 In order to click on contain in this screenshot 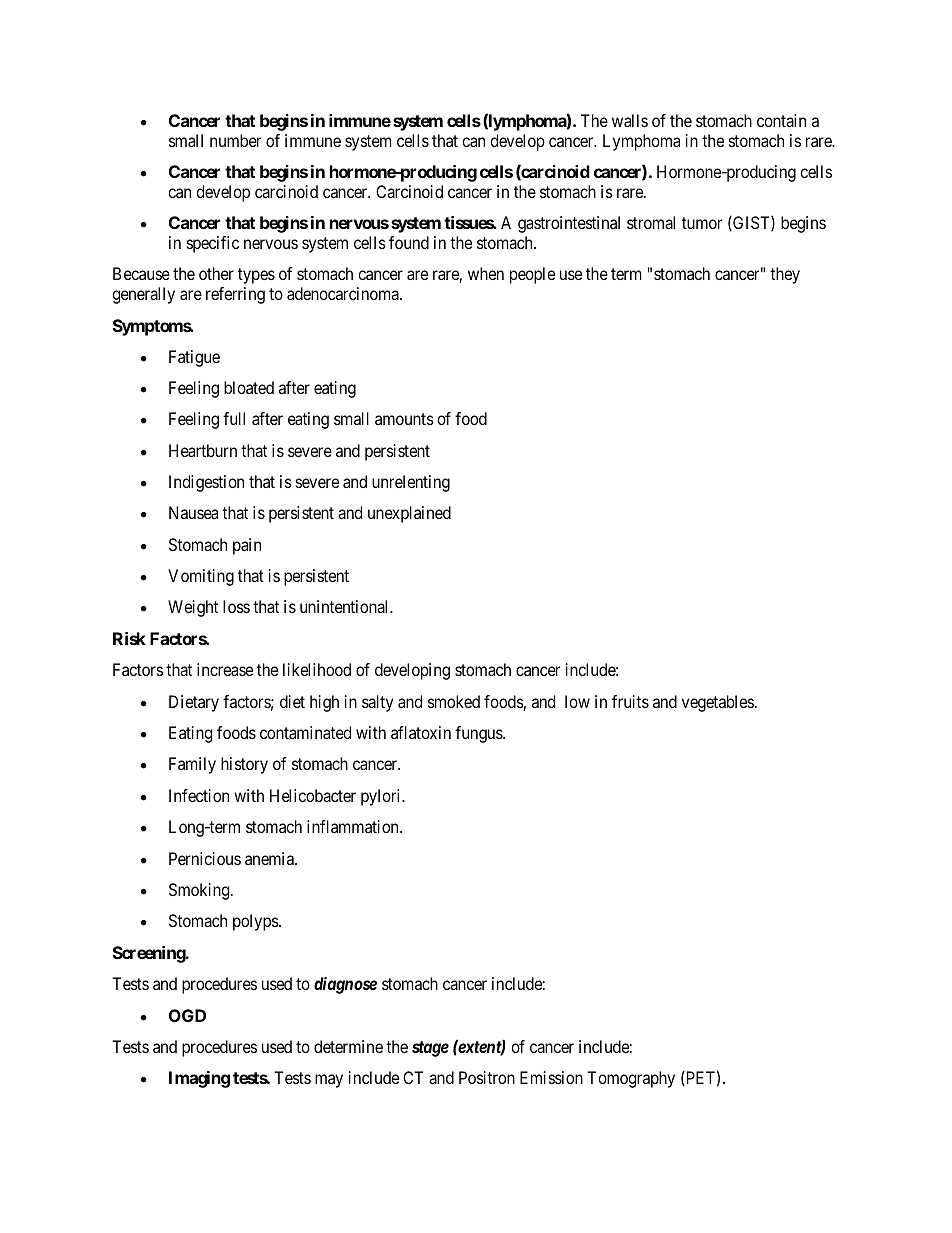, I will do `click(781, 120)`.
